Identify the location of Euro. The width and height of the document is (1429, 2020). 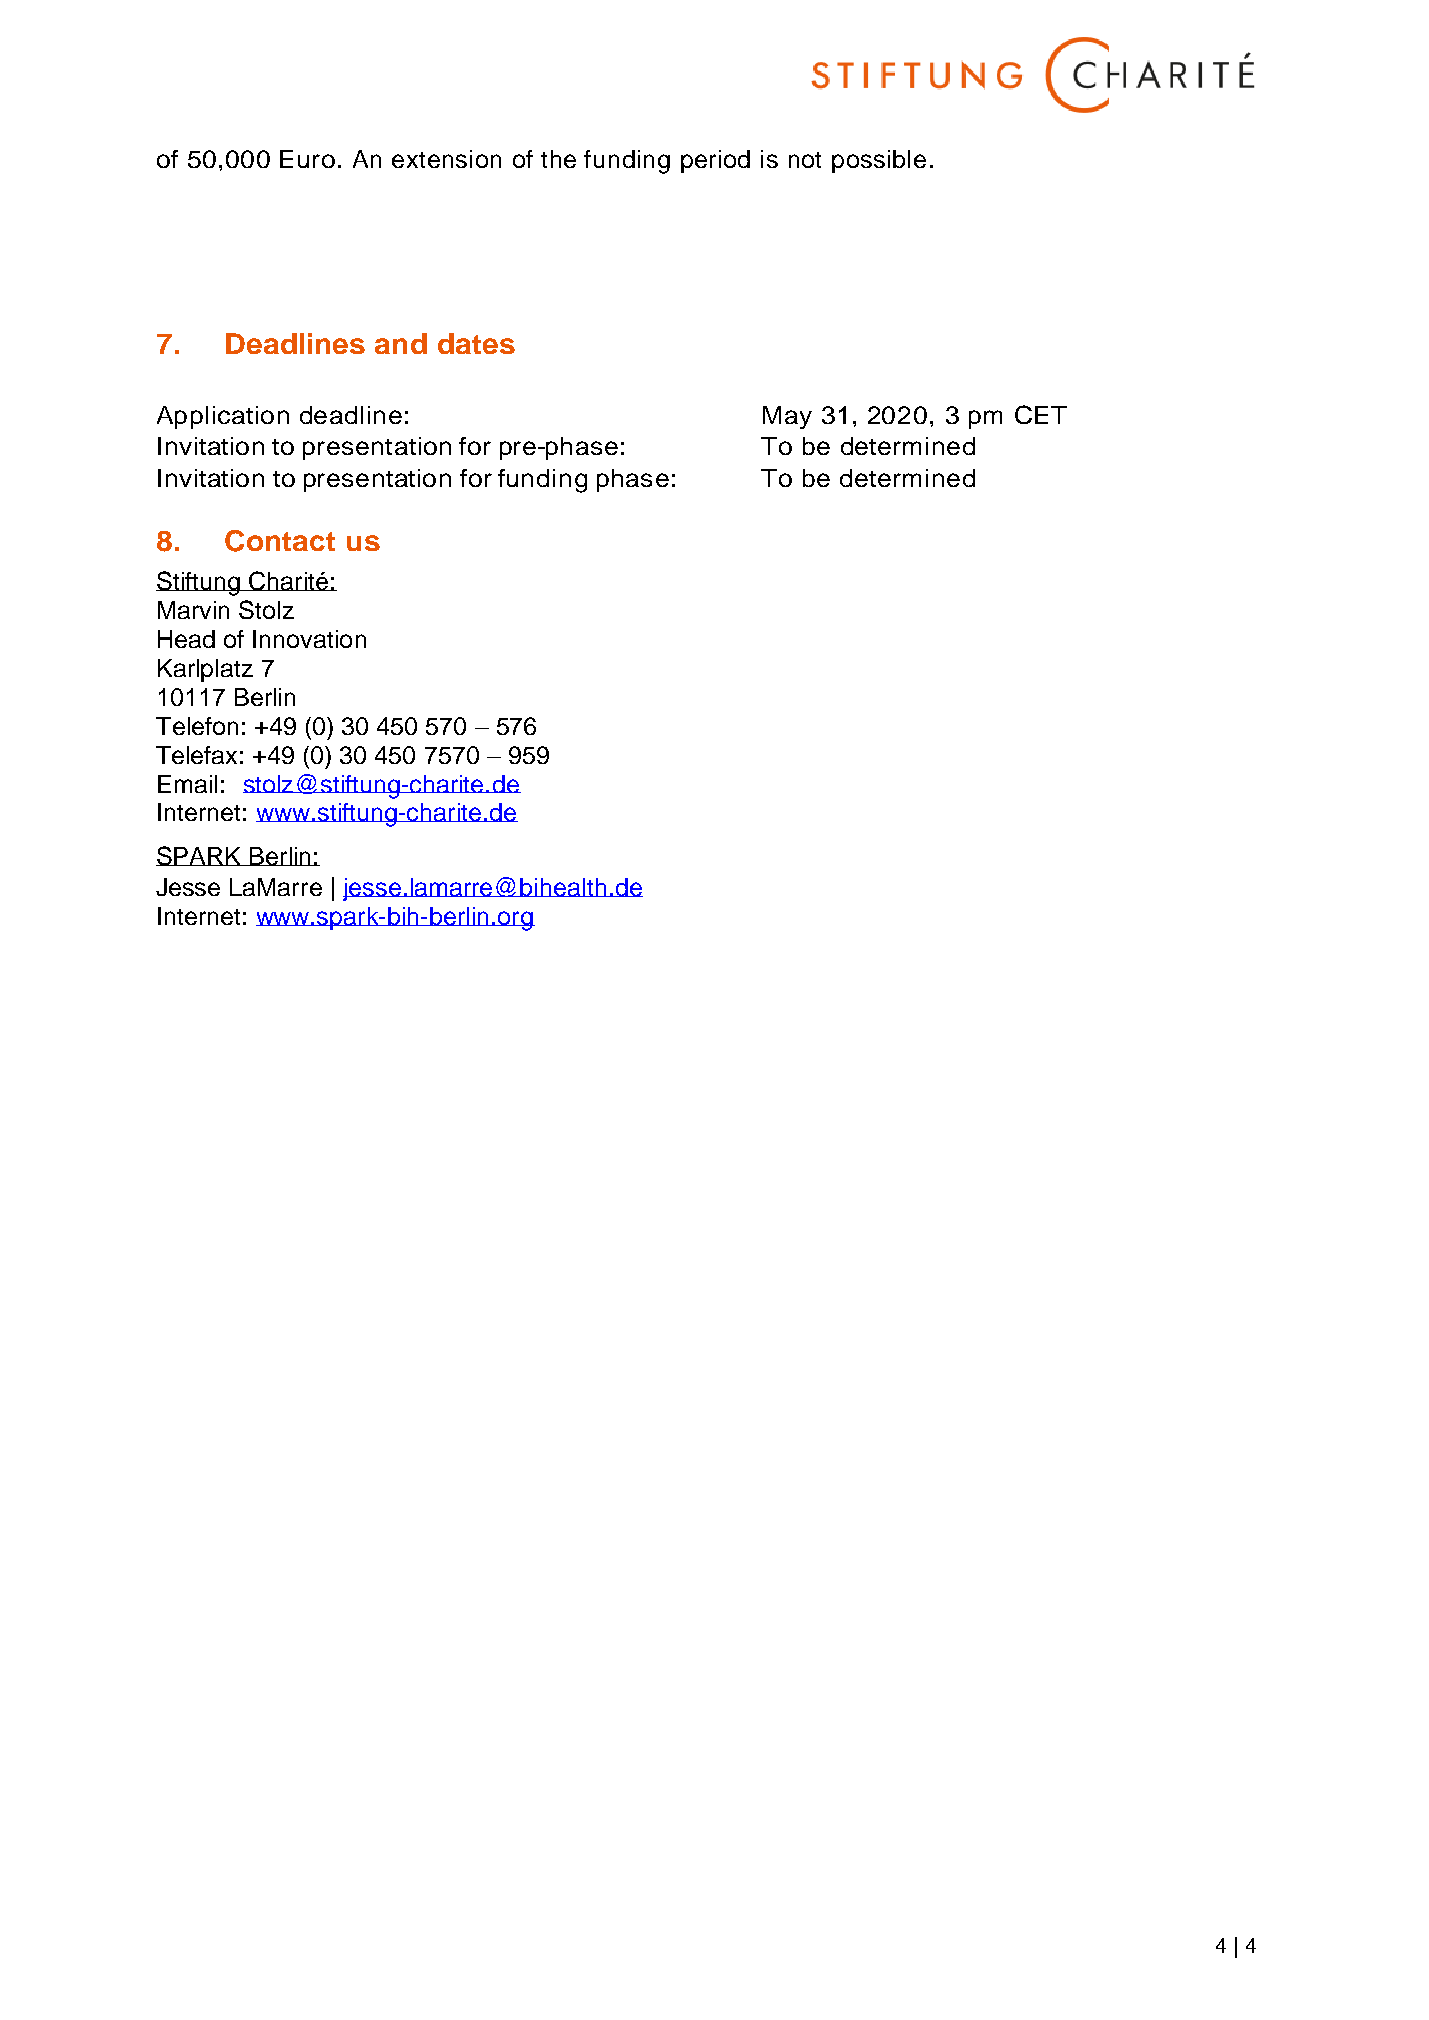
(307, 159).
